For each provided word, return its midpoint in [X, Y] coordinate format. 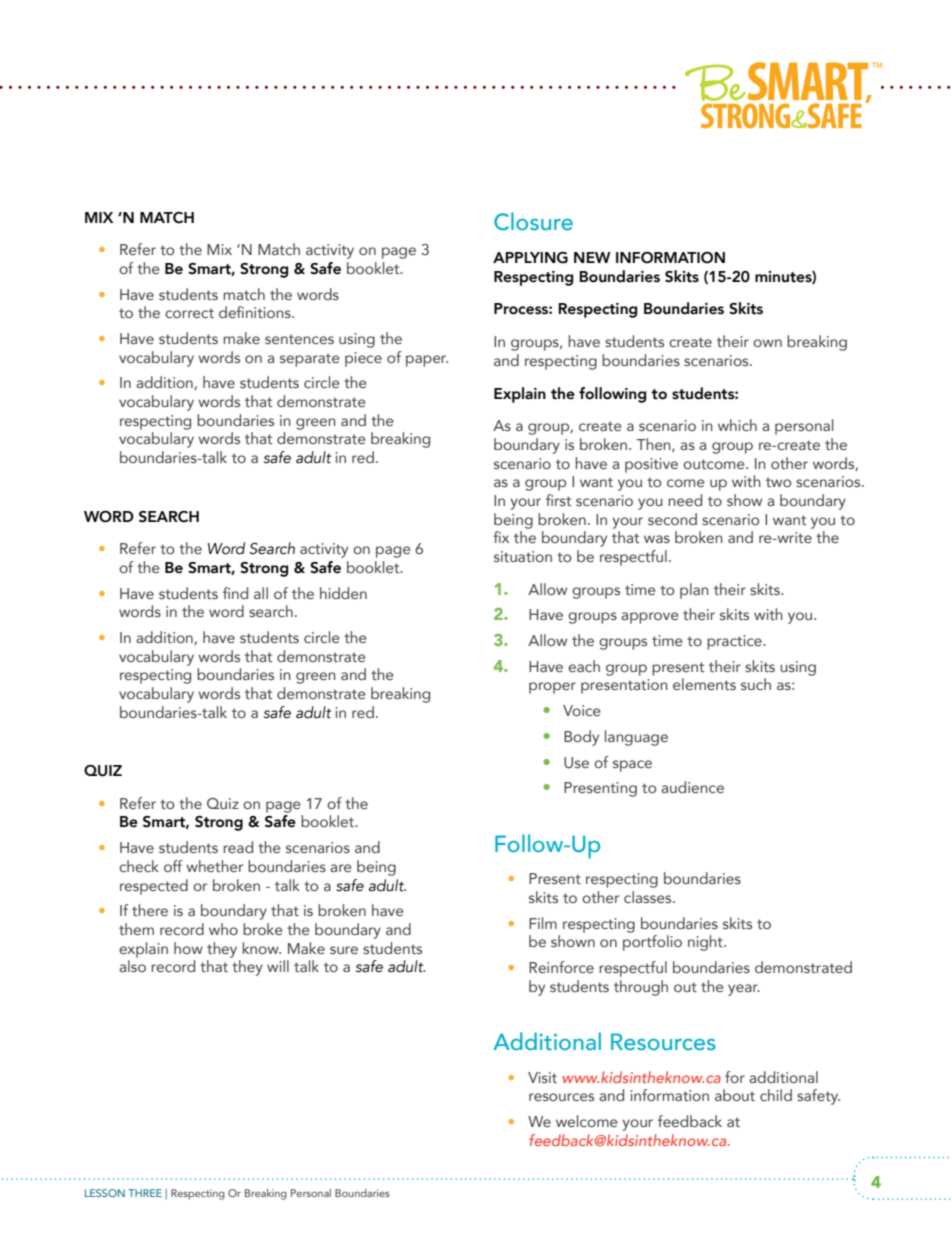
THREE [145, 1193]
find [235, 593]
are [341, 868]
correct [189, 313]
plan [694, 591]
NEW [592, 257]
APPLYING [530, 258]
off [173, 866]
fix [501, 537]
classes [649, 897]
